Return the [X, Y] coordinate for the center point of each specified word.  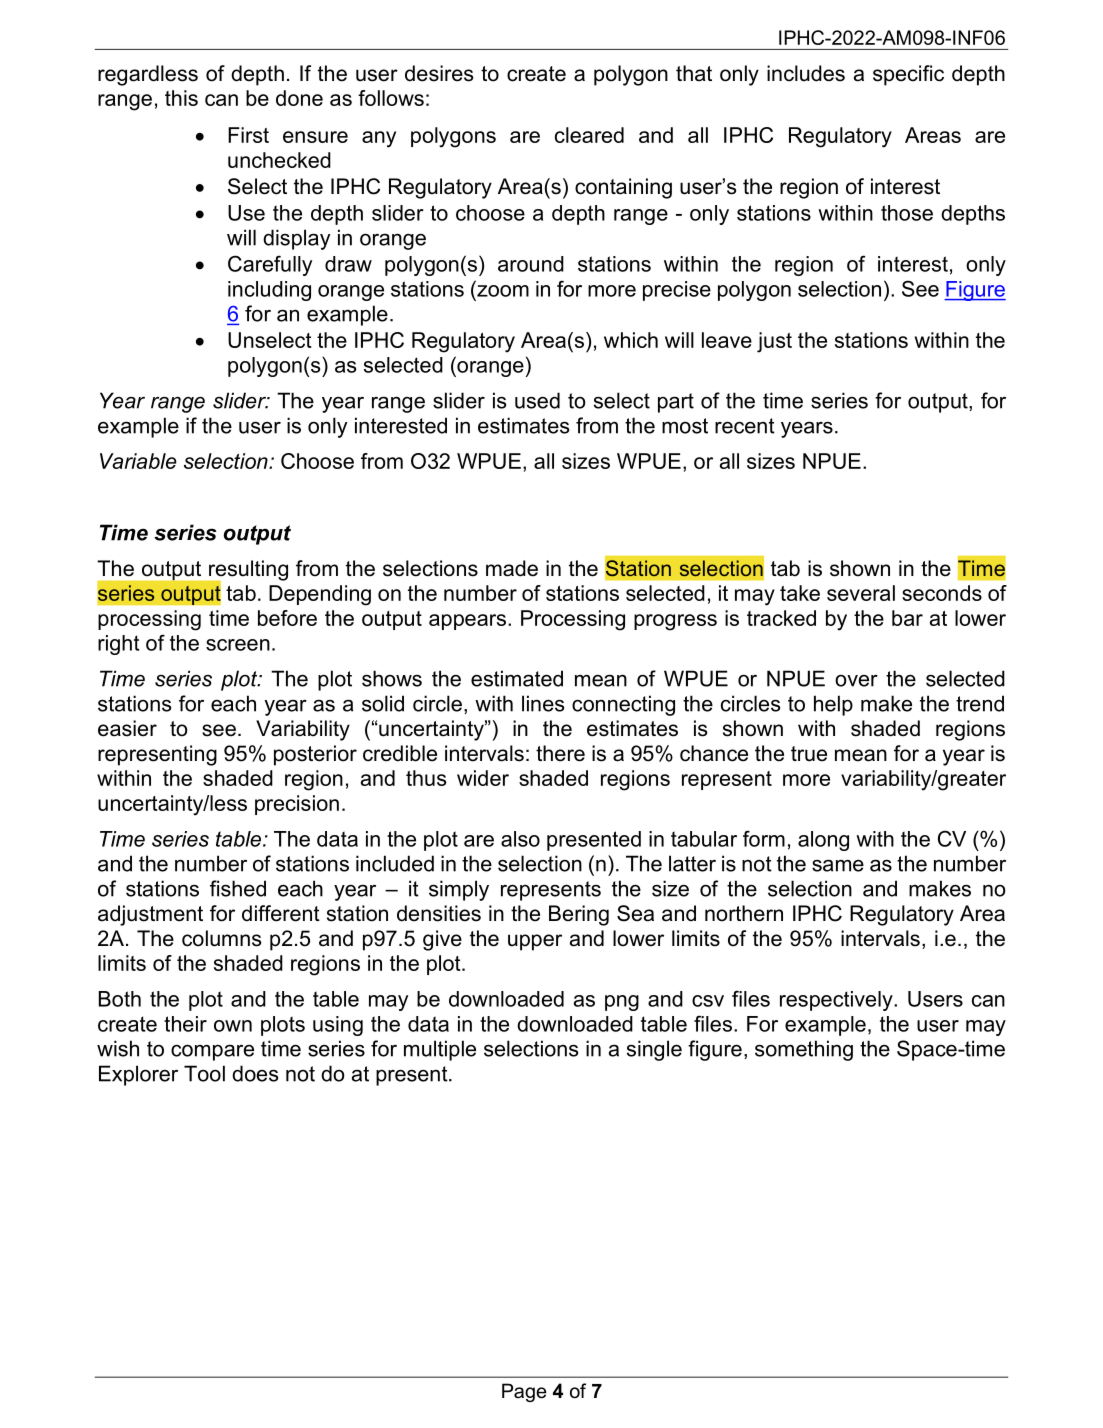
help [833, 705]
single [654, 1050]
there [560, 753]
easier [127, 728]
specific [908, 75]
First [248, 135]
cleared [589, 135]
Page [524, 1392]
